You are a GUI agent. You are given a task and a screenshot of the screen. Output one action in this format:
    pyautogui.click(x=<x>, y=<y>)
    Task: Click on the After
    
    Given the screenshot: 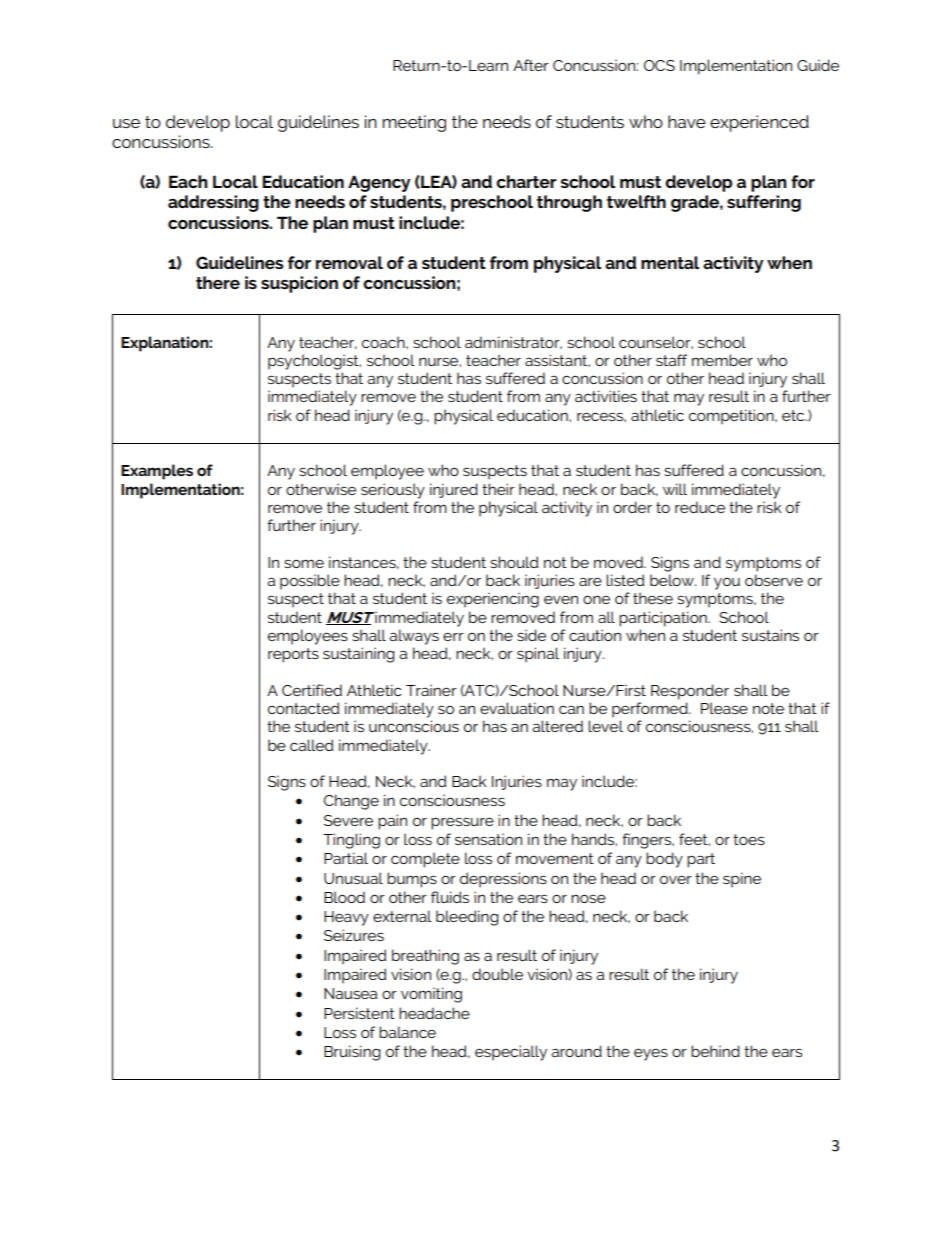 What is the action you would take?
    pyautogui.click(x=531, y=65)
